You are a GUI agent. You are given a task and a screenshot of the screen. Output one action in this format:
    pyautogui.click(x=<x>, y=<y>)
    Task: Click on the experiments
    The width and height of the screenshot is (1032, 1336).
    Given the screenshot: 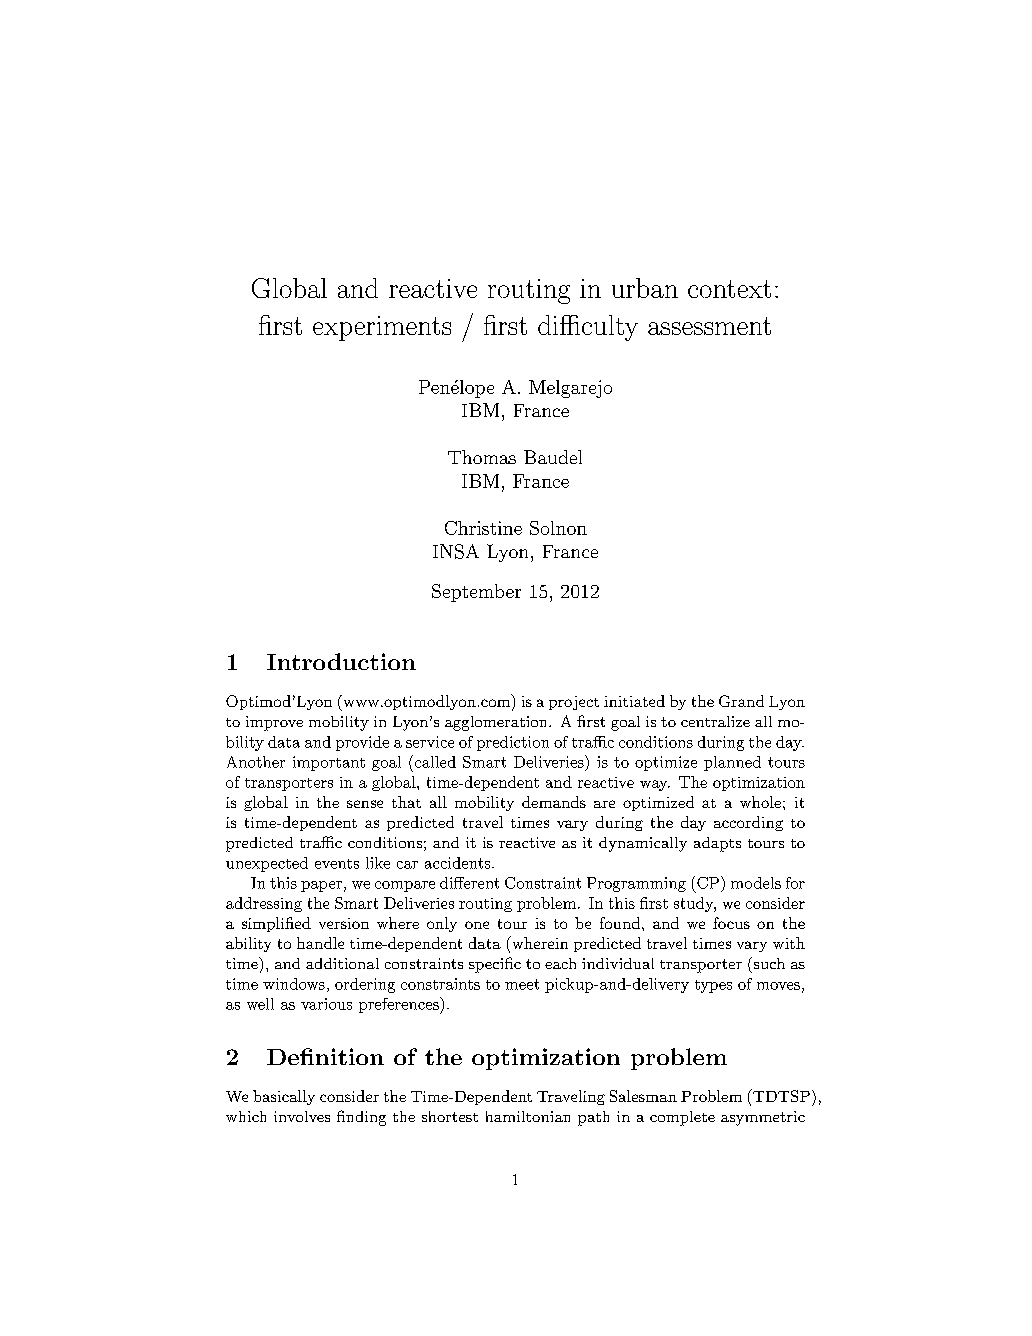 What is the action you would take?
    pyautogui.click(x=382, y=328)
